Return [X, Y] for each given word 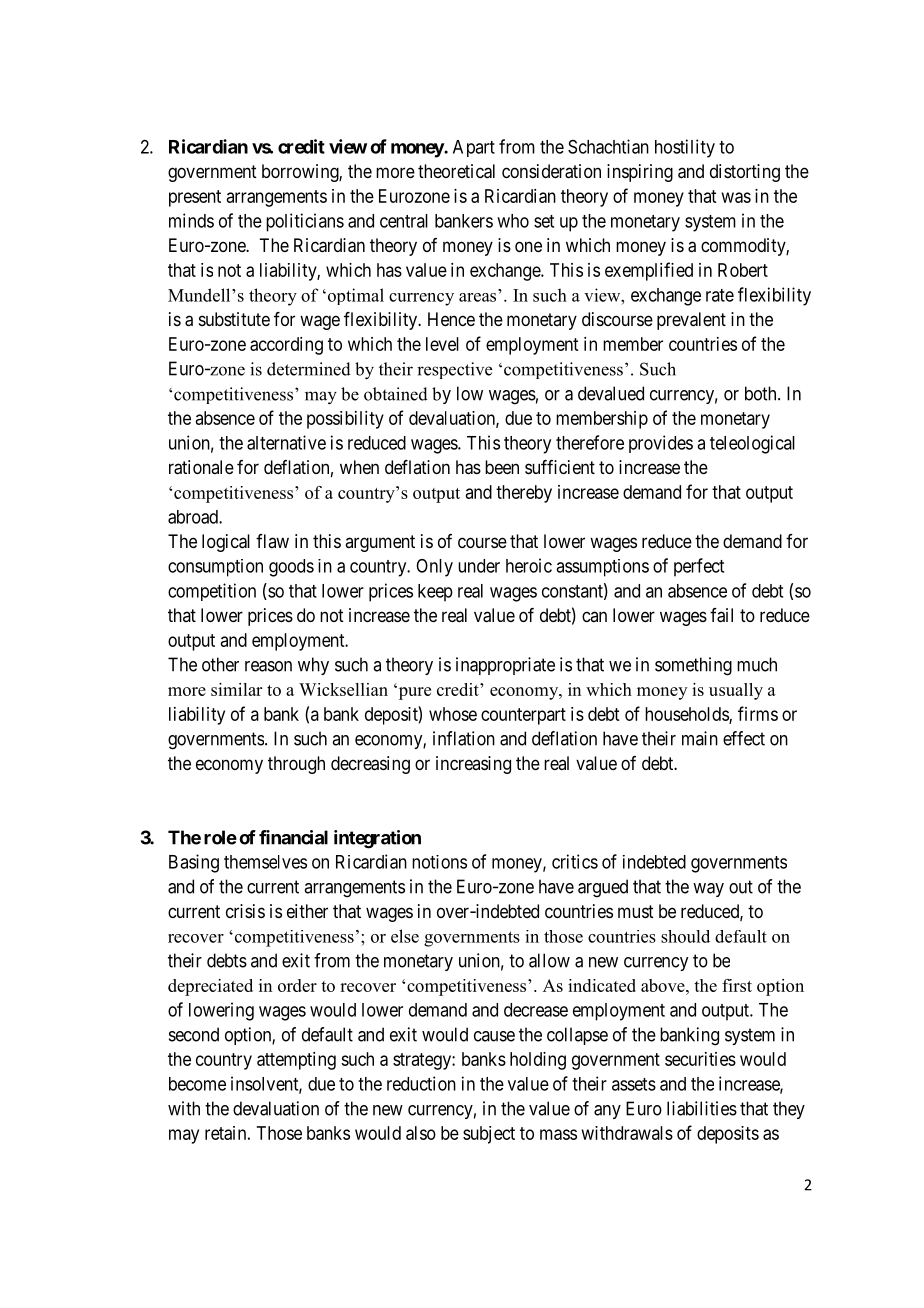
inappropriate [505, 666]
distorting [745, 173]
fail [721, 615]
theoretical [456, 171]
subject [489, 1135]
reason [268, 666]
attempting [296, 1061]
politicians [305, 222]
